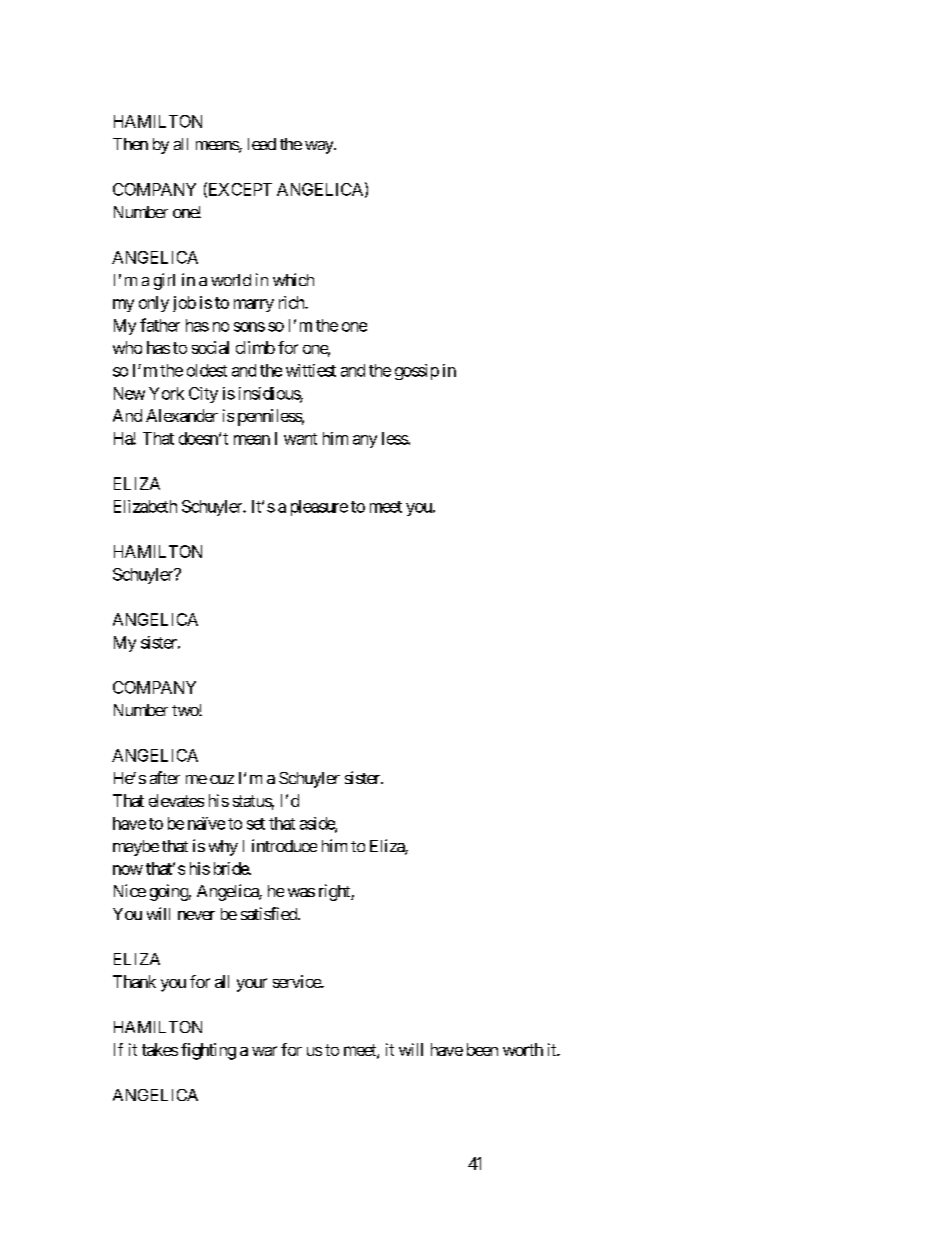  What do you see at coordinates (160, 1049) in the page?
I see `takes` at bounding box center [160, 1049].
